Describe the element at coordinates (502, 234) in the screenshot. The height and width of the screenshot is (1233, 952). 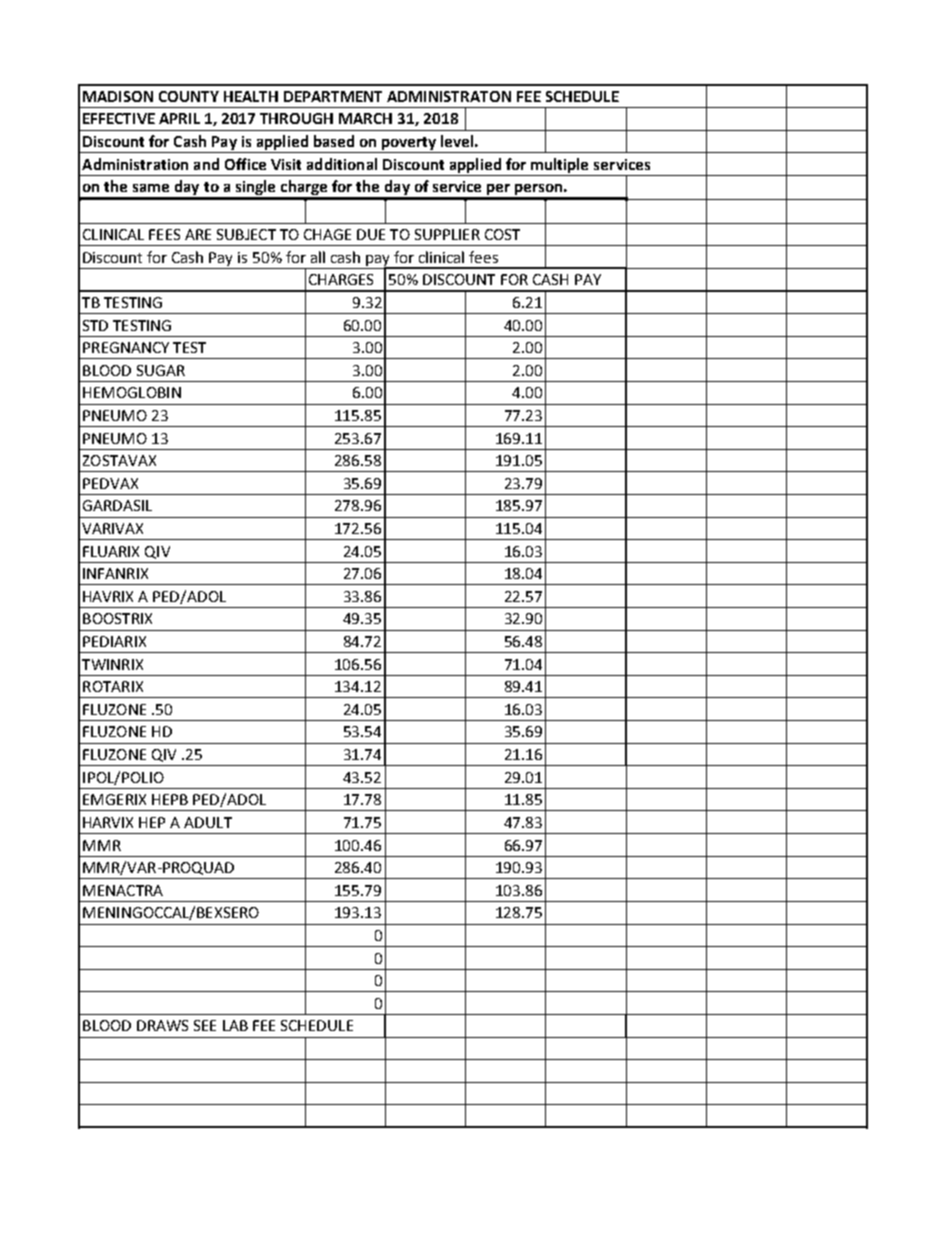
I see `COST` at that location.
